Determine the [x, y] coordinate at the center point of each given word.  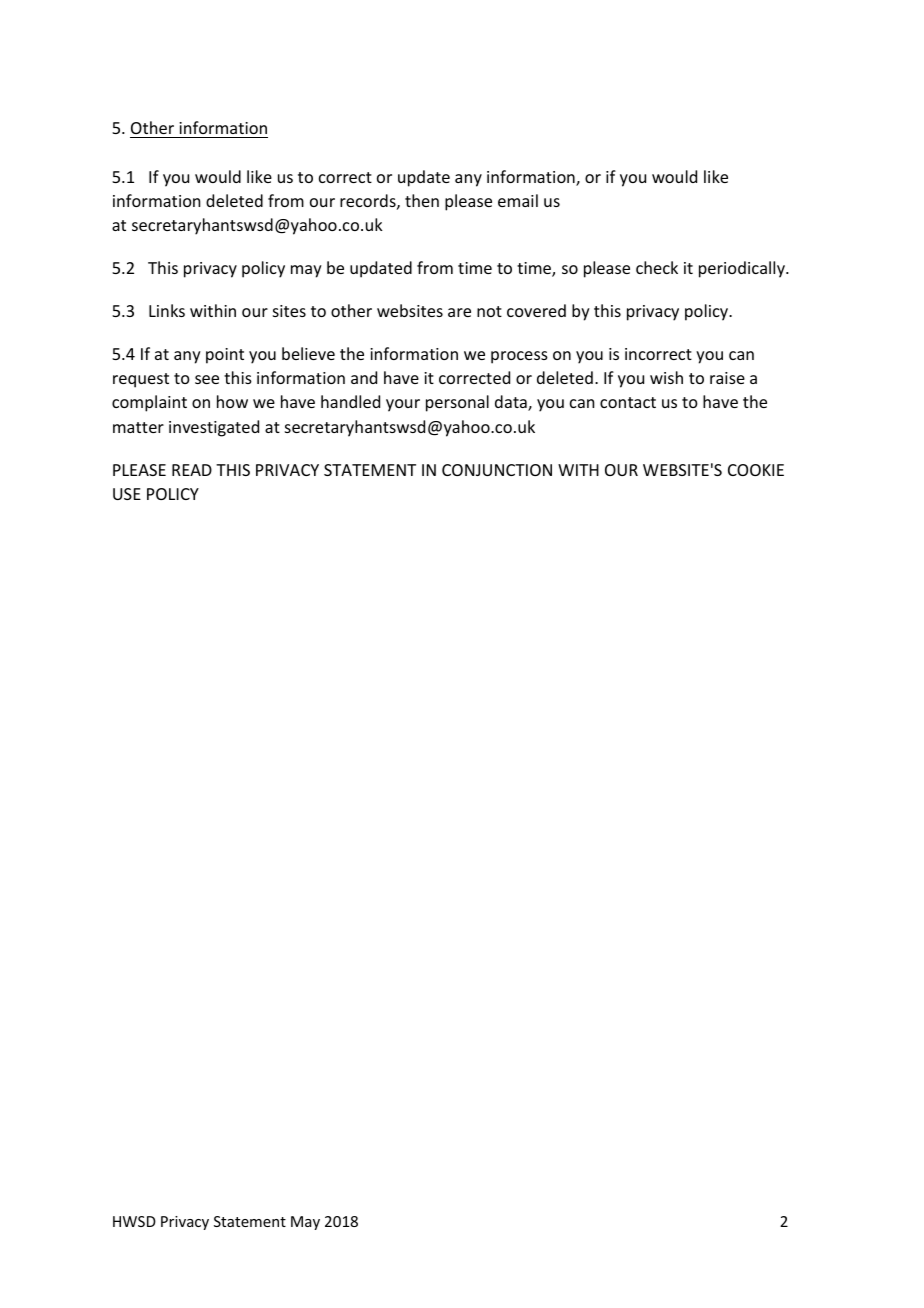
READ [192, 470]
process [519, 357]
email [518, 200]
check [657, 267]
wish [666, 377]
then [422, 200]
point [225, 356]
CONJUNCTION [497, 470]
